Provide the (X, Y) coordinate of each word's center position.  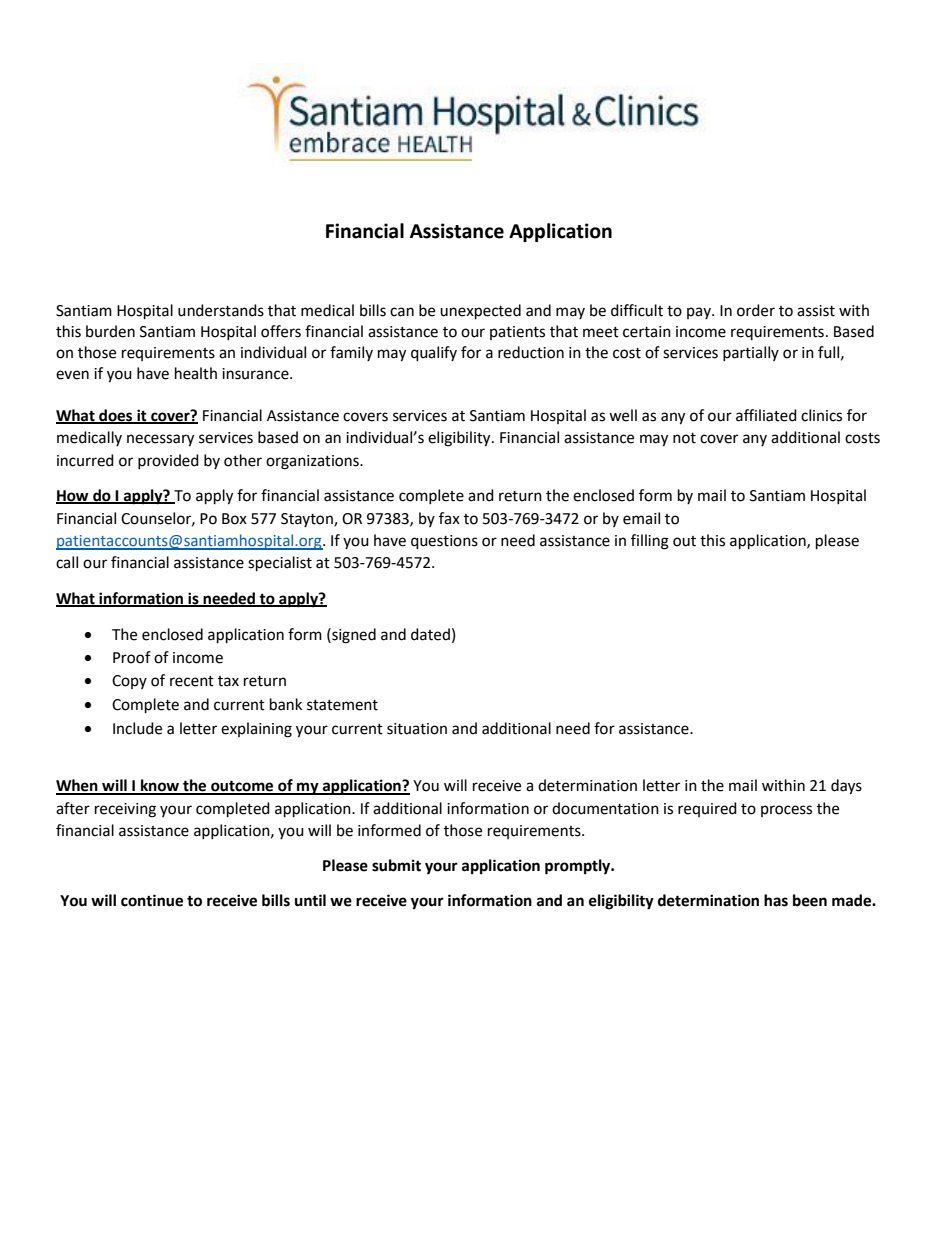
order (756, 310)
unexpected (480, 312)
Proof (132, 657)
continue (152, 900)
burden (110, 331)
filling (650, 542)
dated (430, 634)
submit (396, 865)
